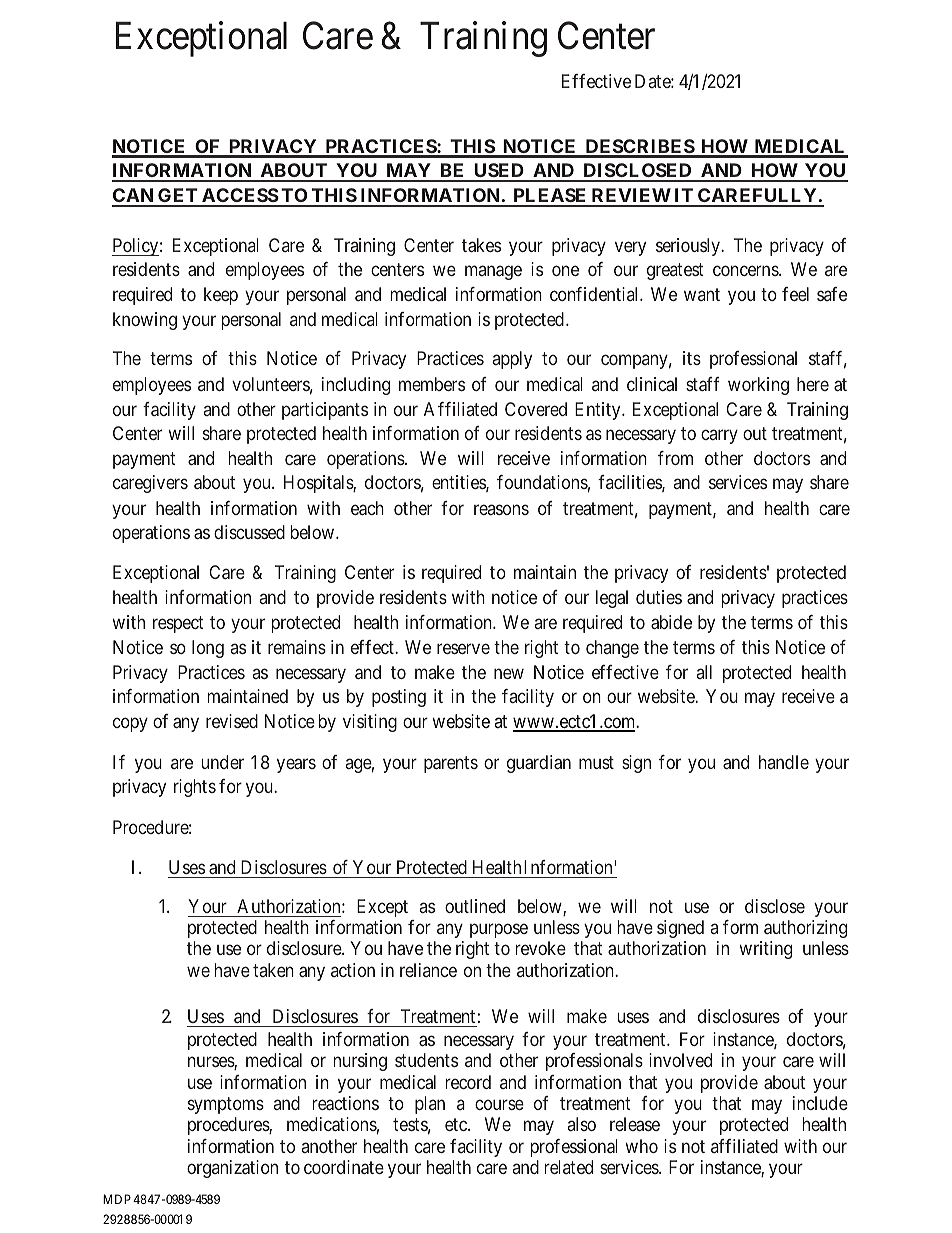 The width and height of the document is (952, 1233). What do you see at coordinates (221, 296) in the document?
I see `keep` at bounding box center [221, 296].
